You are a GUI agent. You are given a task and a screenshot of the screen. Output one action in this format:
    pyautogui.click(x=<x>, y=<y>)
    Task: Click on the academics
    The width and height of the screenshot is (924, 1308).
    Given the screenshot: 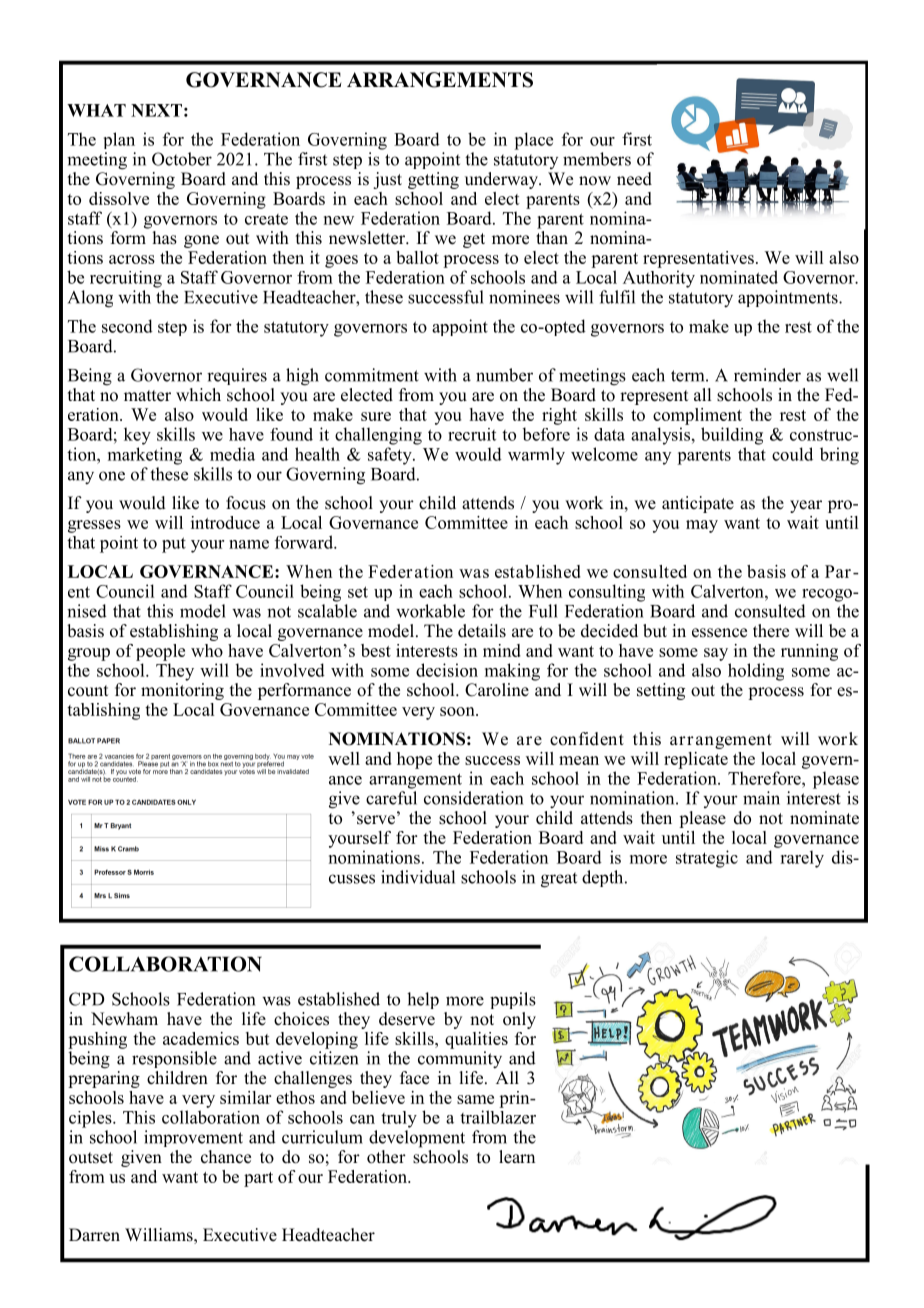 What is the action you would take?
    pyautogui.click(x=201, y=1038)
